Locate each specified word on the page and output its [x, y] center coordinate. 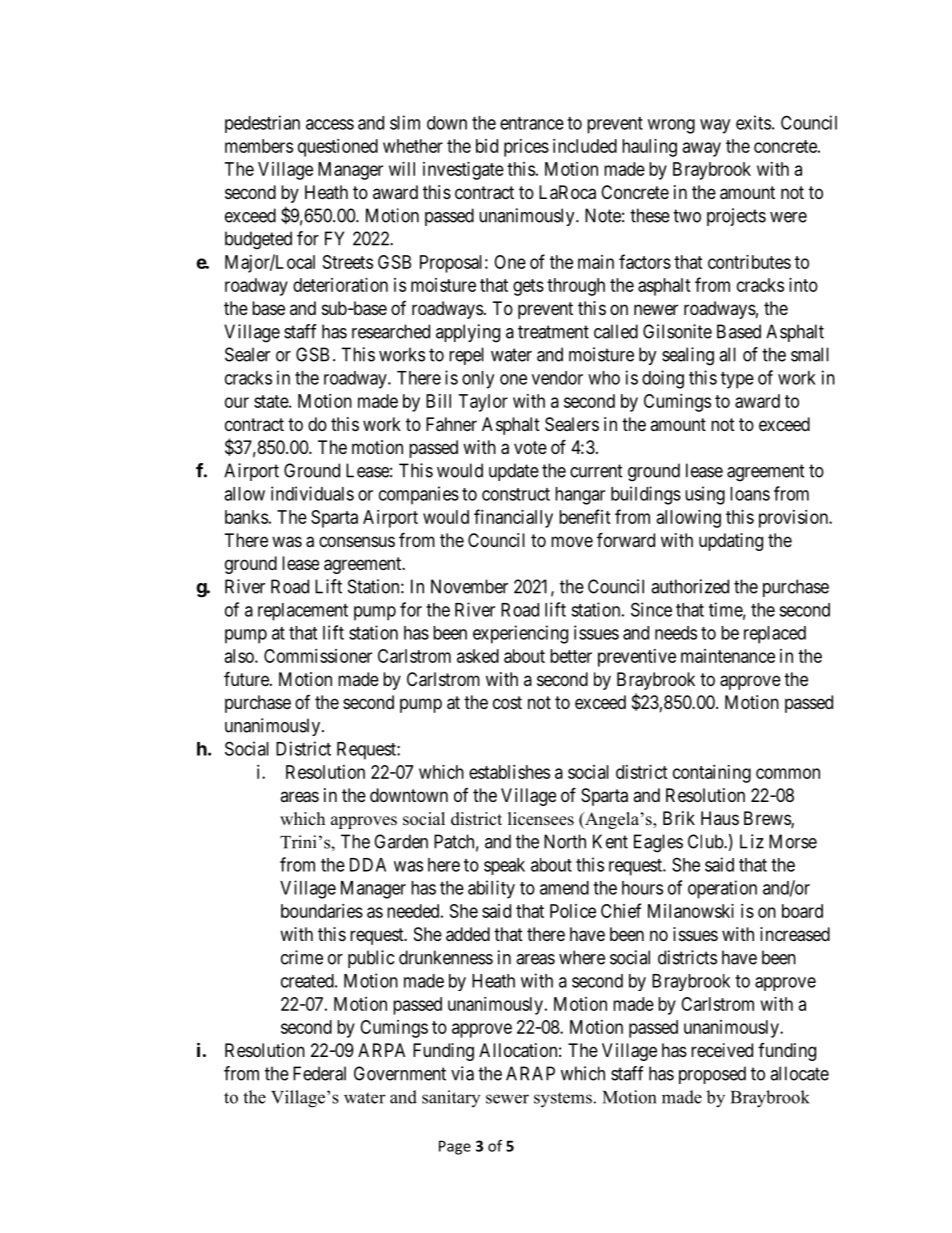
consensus [357, 541]
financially [513, 518]
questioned [338, 148]
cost [507, 702]
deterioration [340, 285]
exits [753, 122]
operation [722, 889]
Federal [319, 1073]
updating [731, 542]
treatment [553, 332]
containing [712, 774]
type [737, 380]
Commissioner [318, 656]
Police [573, 911]
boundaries [322, 911]
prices [526, 148]
